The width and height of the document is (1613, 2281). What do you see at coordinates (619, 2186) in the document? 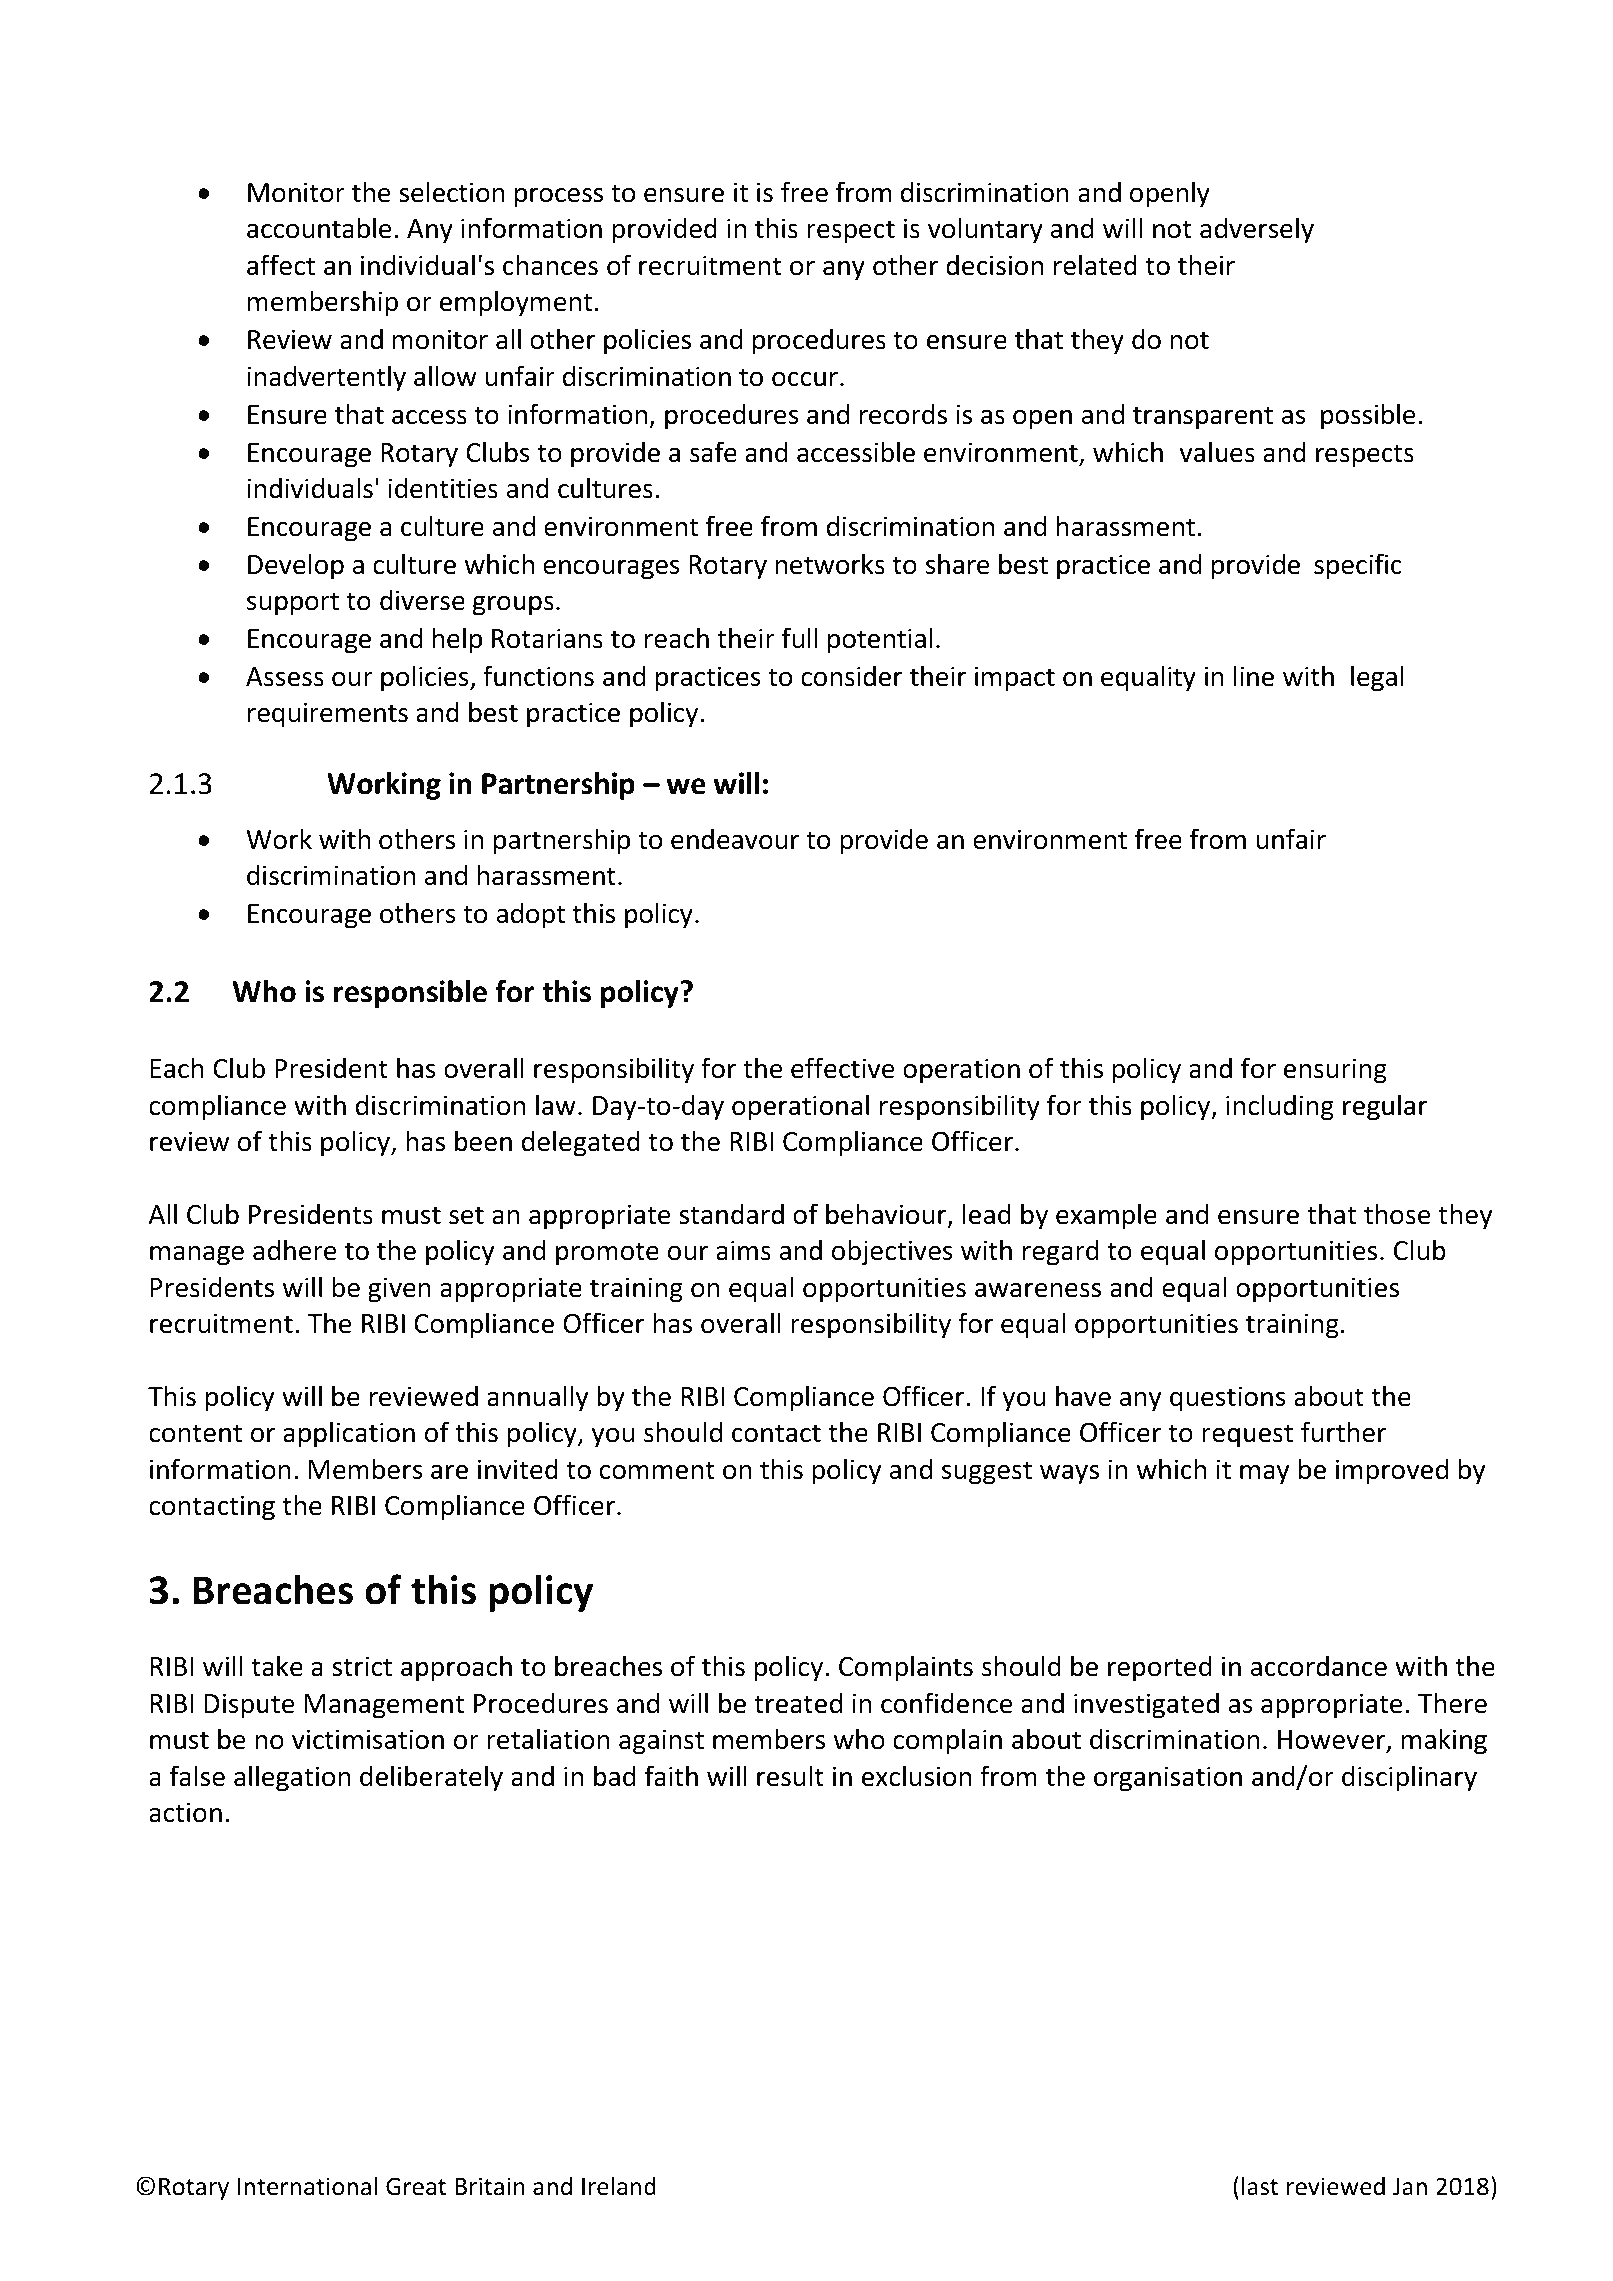
I see `Ireland` at bounding box center [619, 2186].
